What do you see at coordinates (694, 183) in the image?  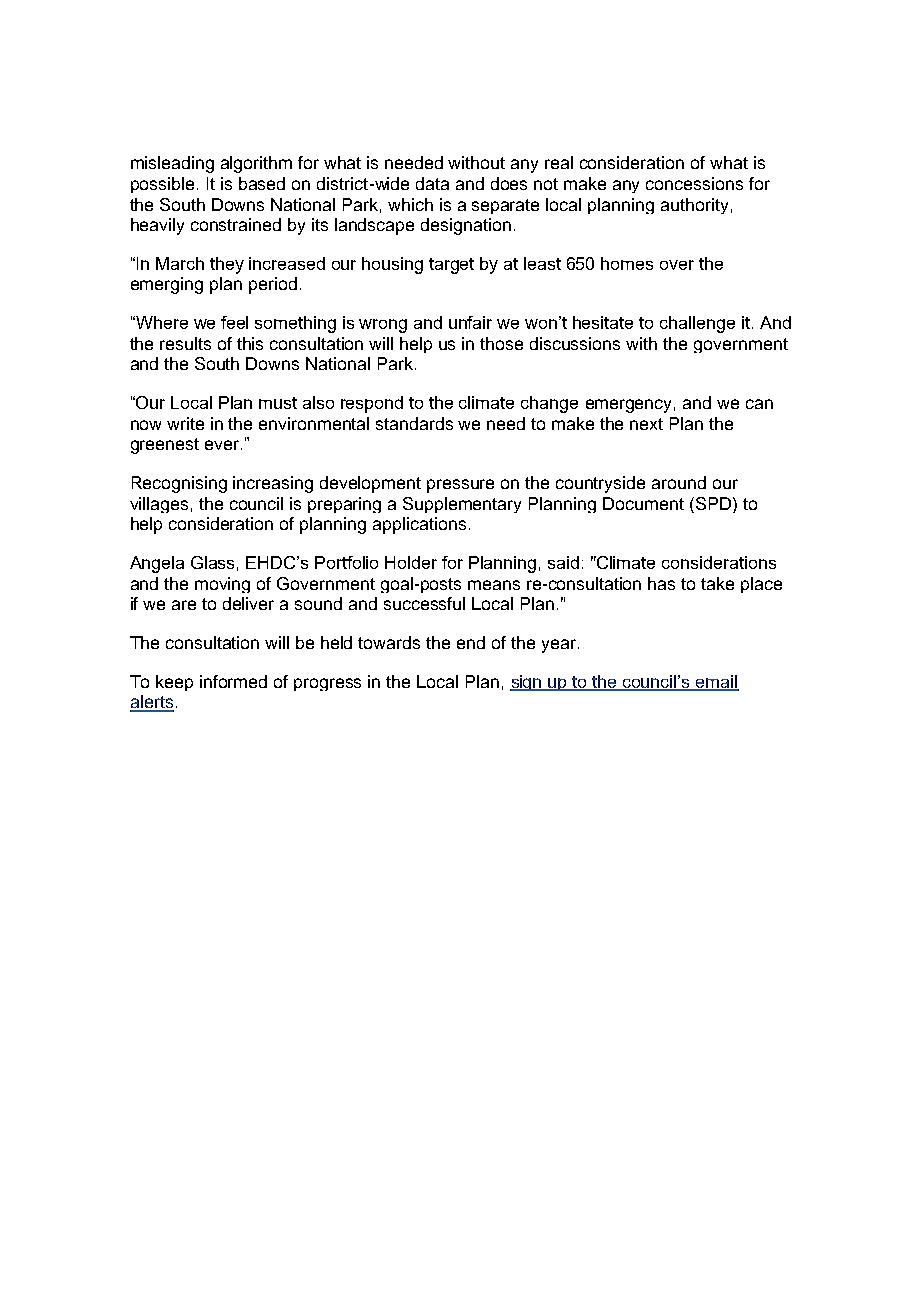 I see `concessions` at bounding box center [694, 183].
